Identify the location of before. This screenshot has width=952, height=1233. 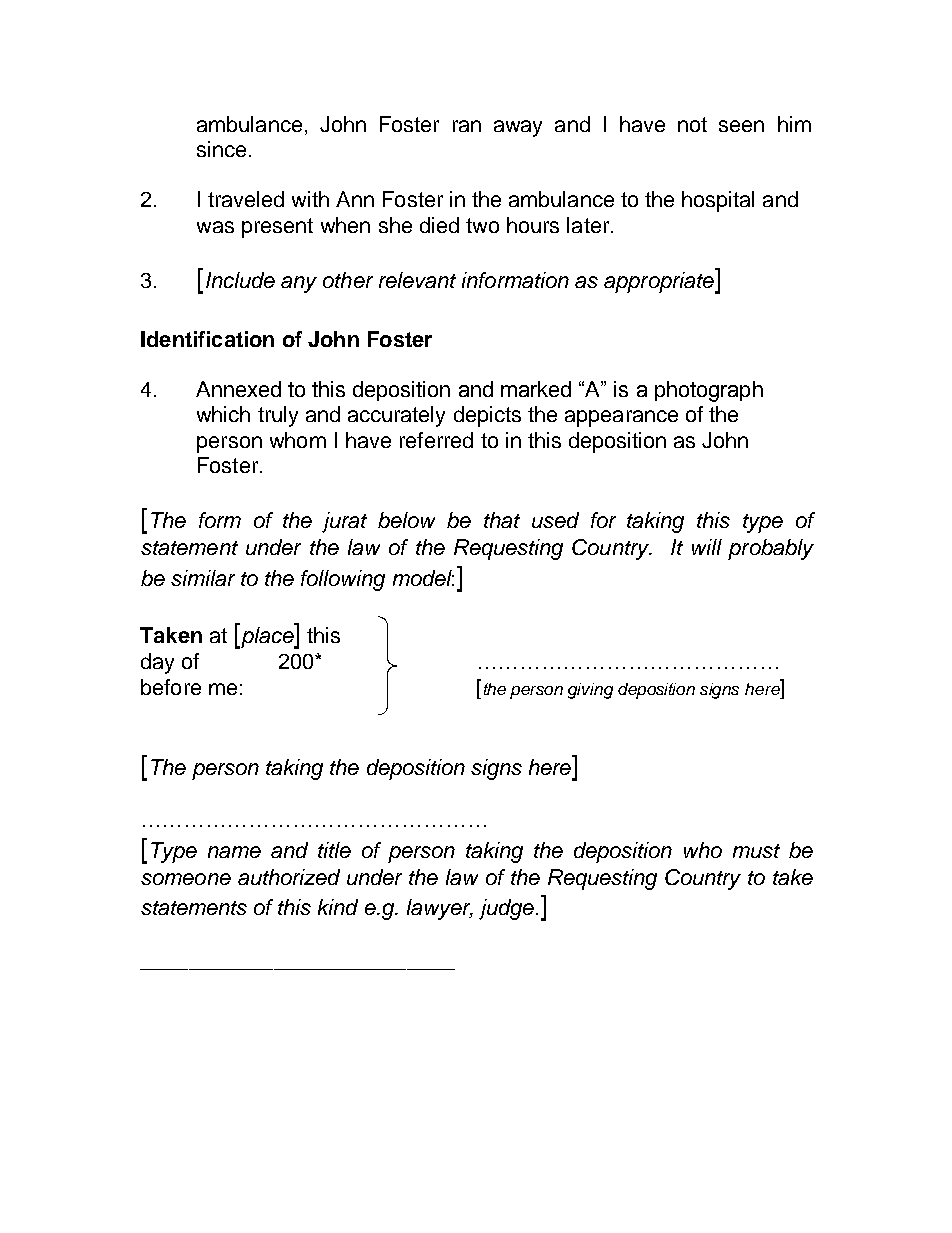
(171, 687).
